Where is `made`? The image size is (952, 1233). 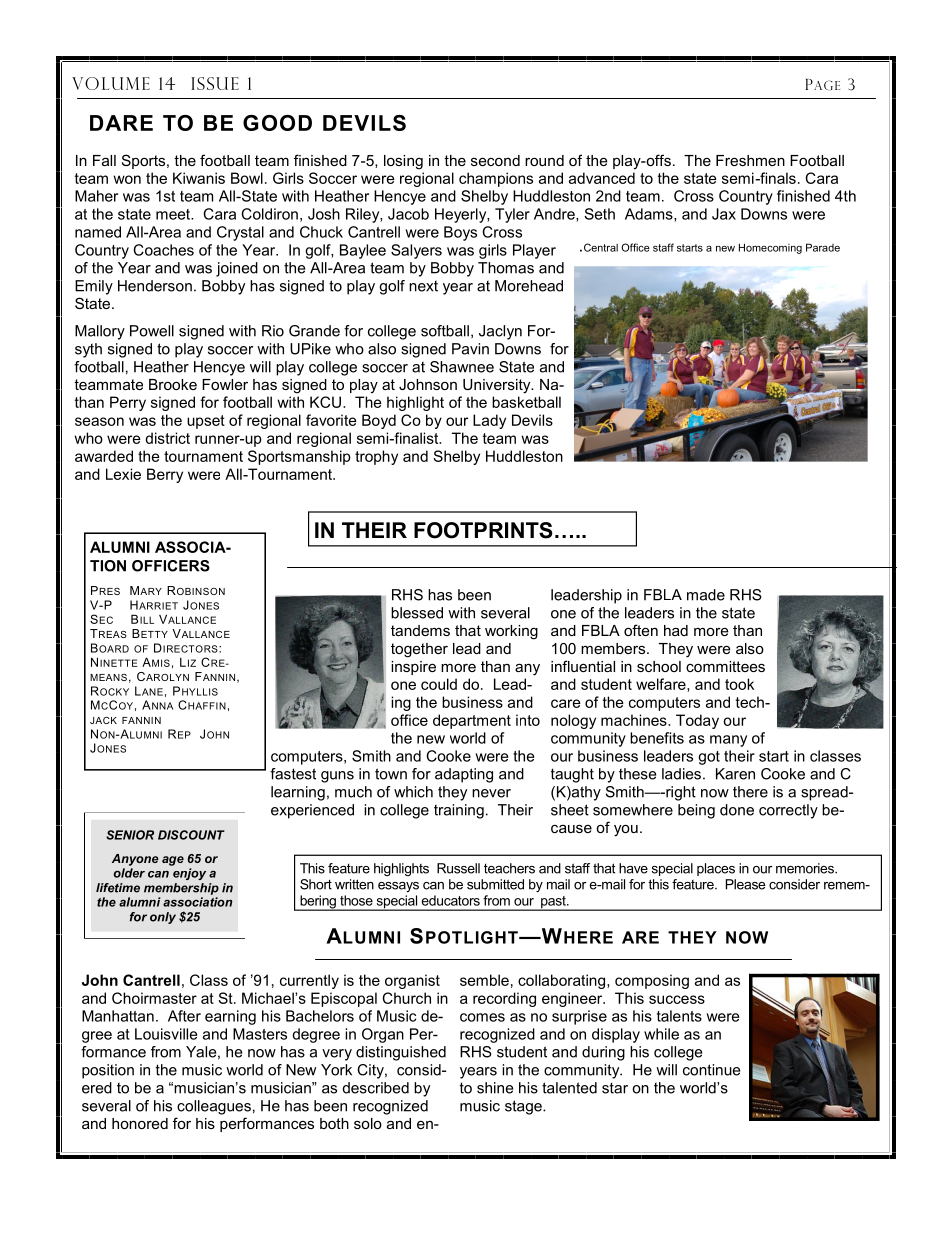 made is located at coordinates (706, 595).
